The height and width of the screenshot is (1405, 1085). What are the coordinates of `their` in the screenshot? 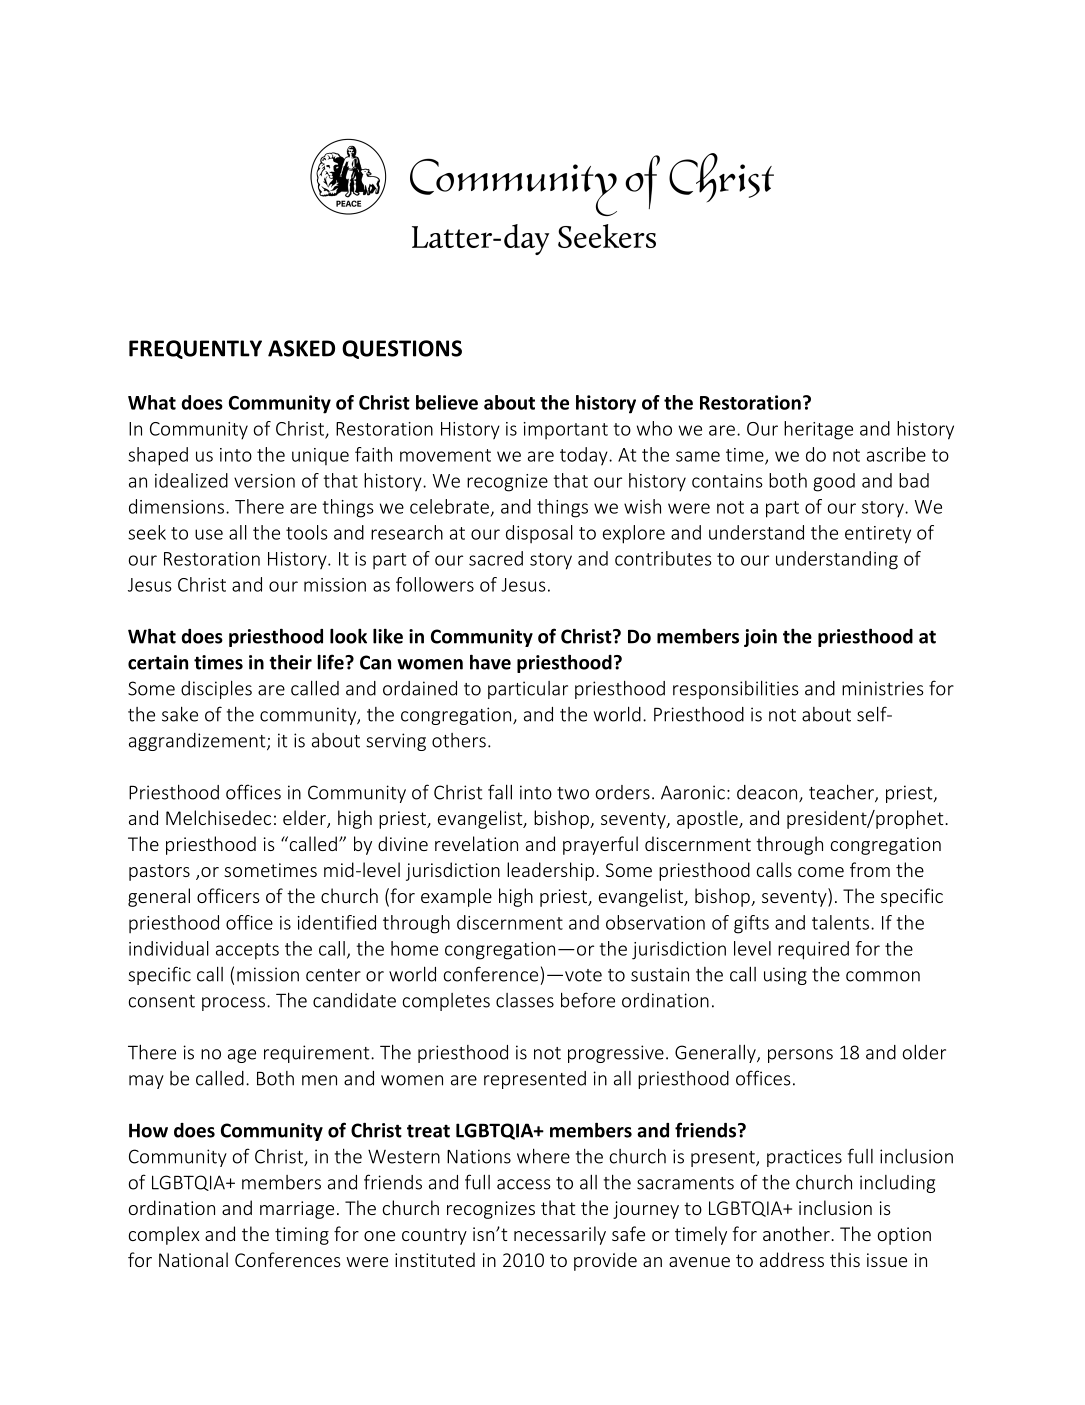 It's located at (290, 662).
